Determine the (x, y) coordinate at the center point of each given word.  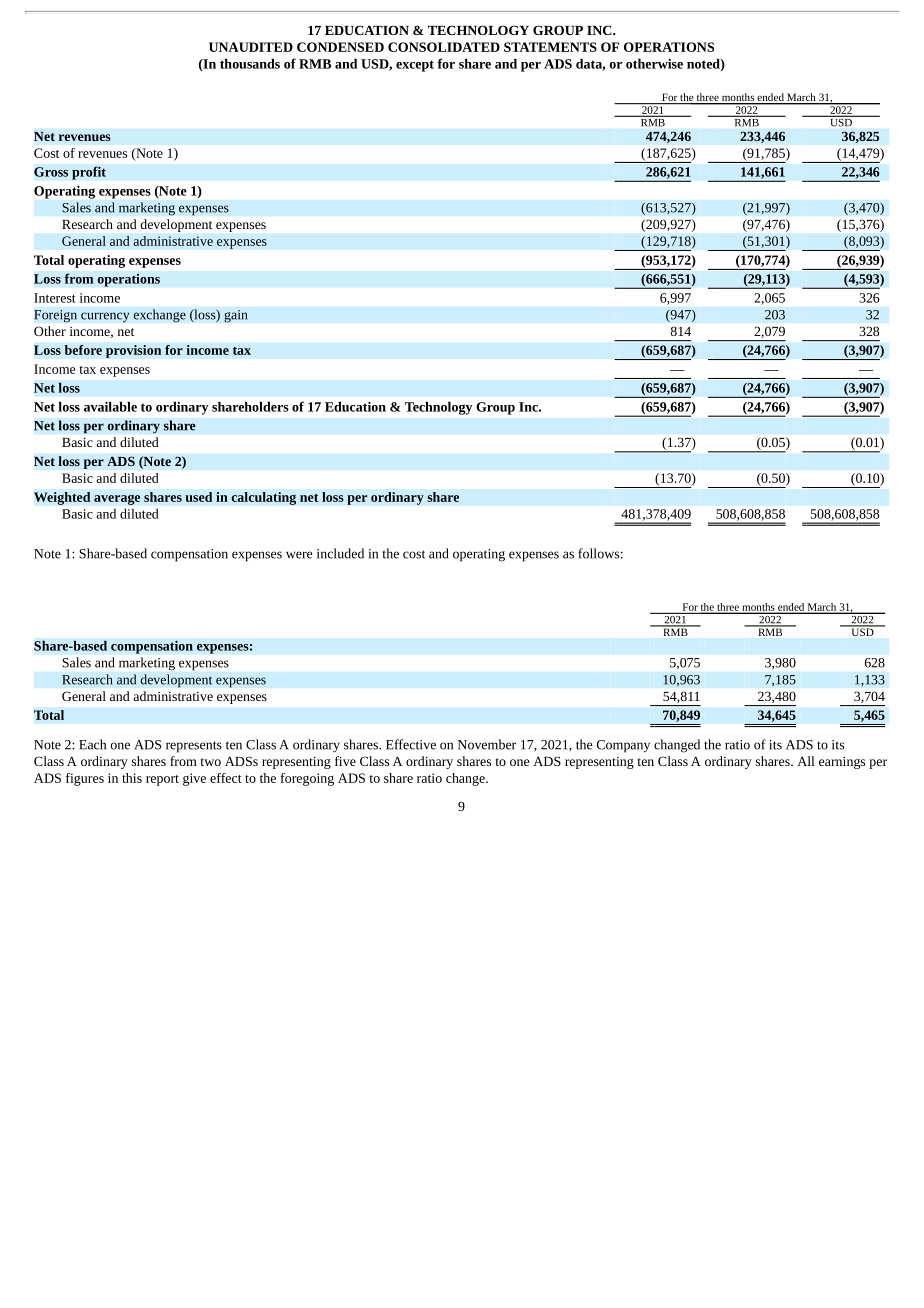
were (299, 555)
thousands (250, 63)
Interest (55, 298)
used (199, 497)
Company (623, 746)
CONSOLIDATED (444, 47)
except (415, 66)
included (340, 553)
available (110, 406)
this (132, 778)
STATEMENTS (550, 47)
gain (236, 316)
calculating (263, 498)
